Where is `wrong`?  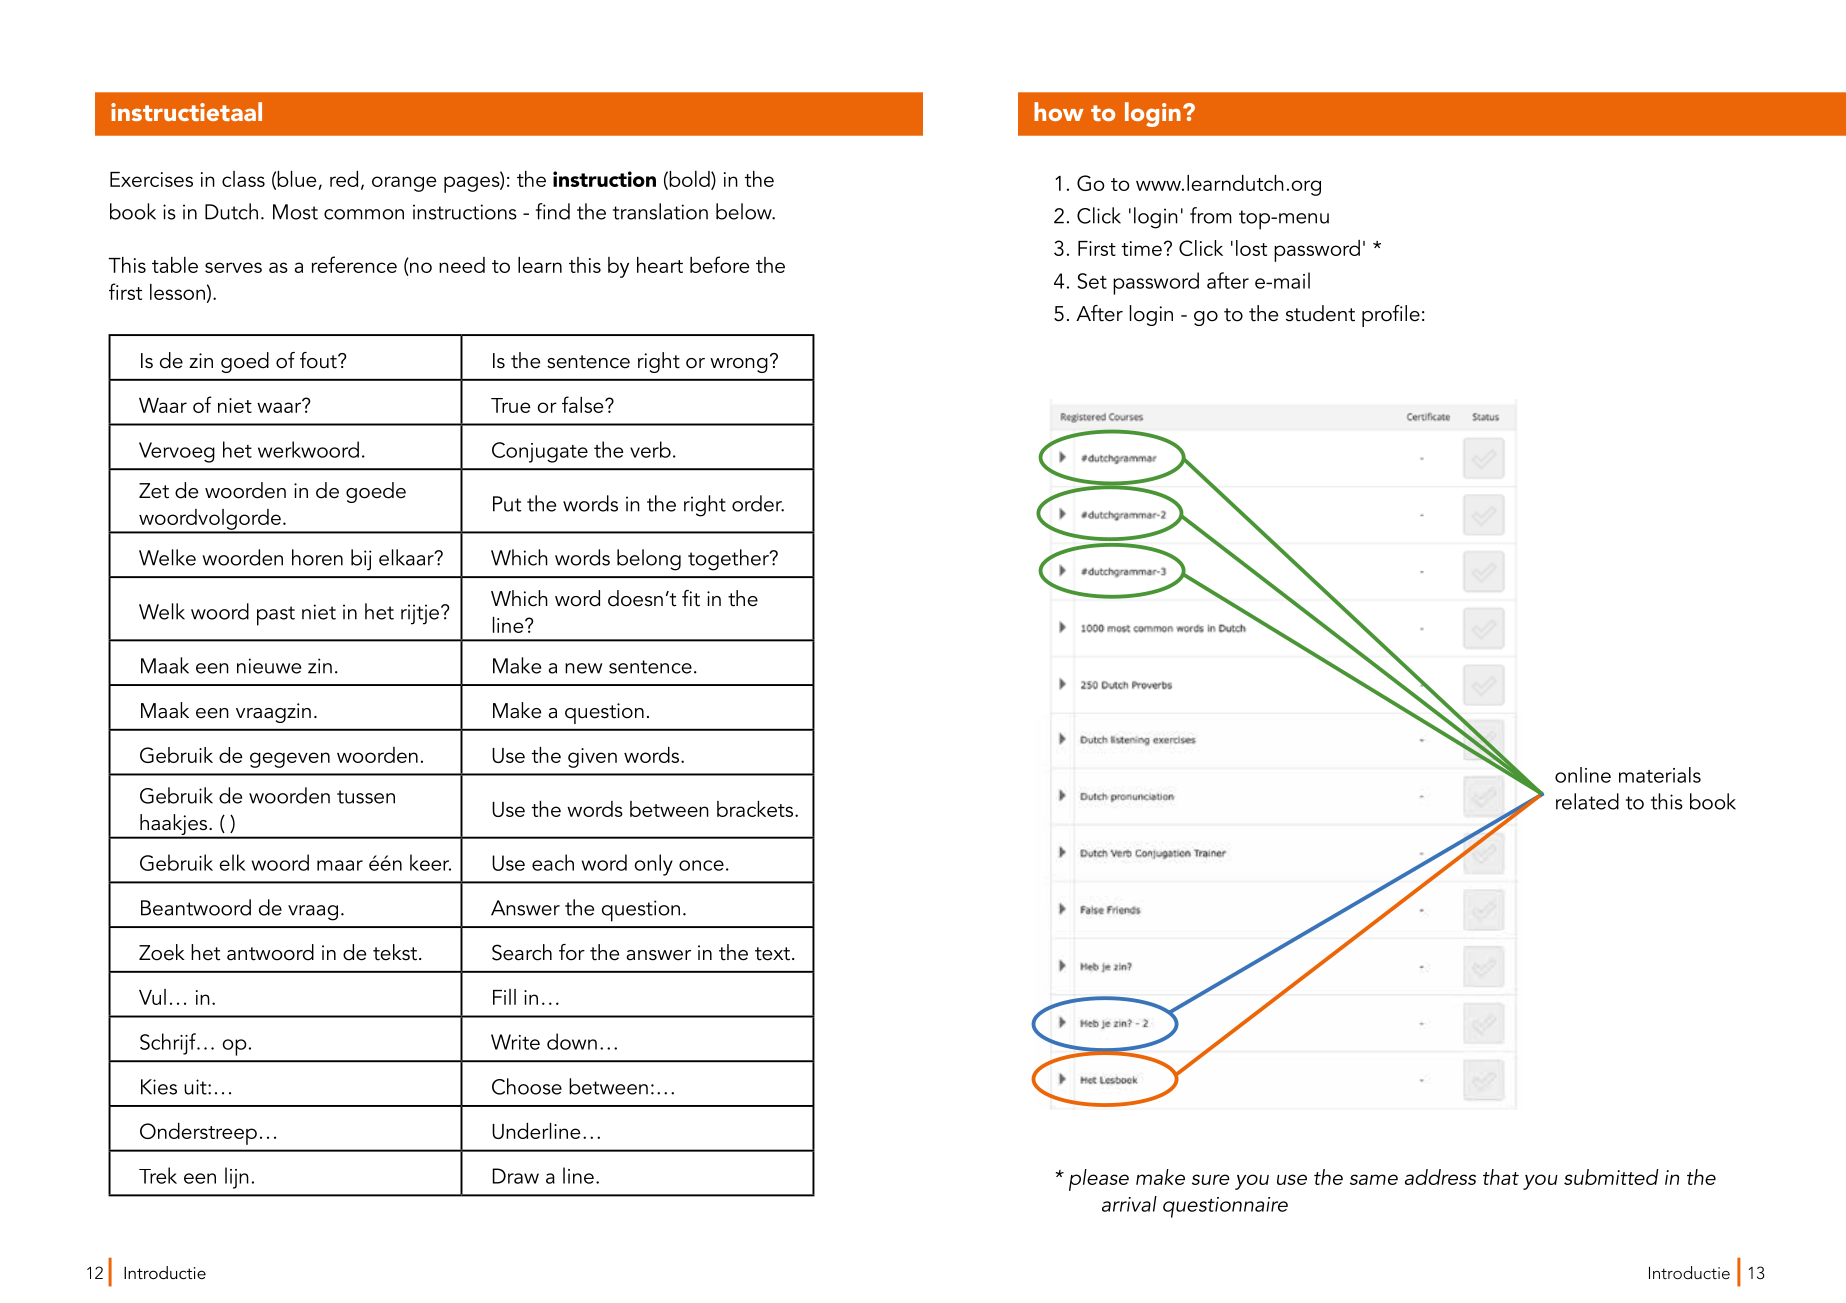
wrong is located at coordinates (739, 365).
